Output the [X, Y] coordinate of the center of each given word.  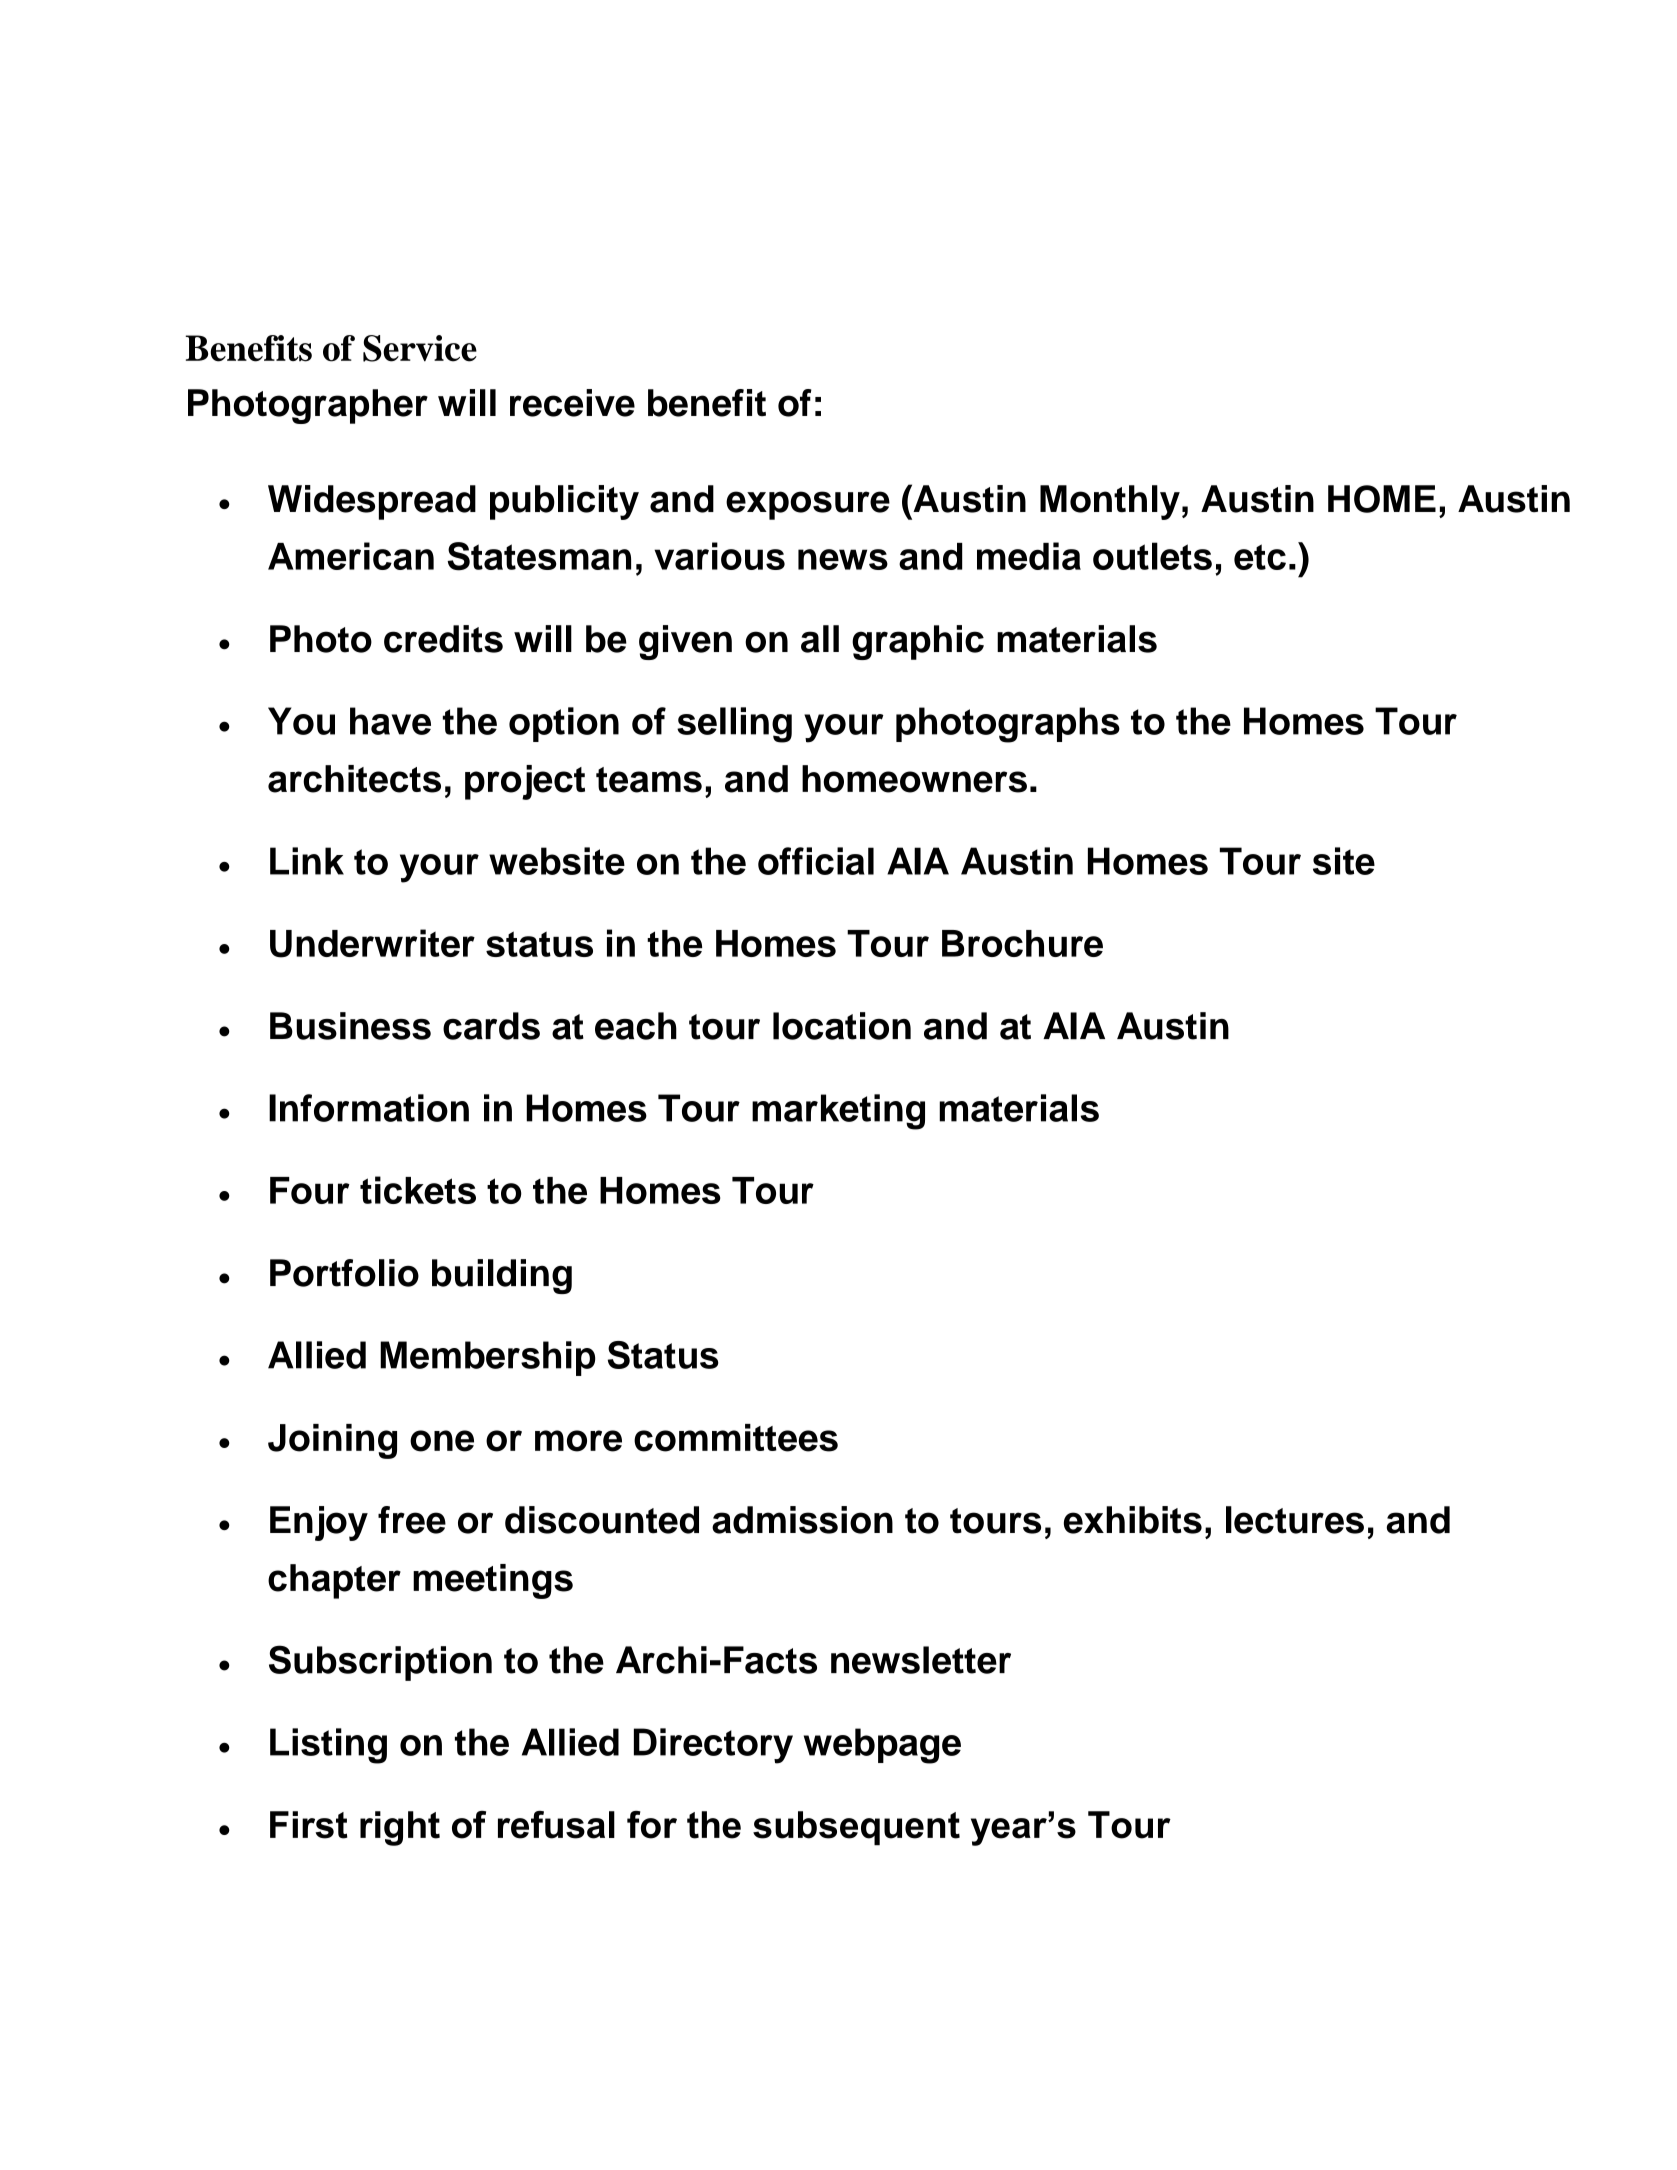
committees [736, 1438]
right [400, 1828]
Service [420, 348]
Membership [487, 1358]
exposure [808, 505]
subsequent [856, 1828]
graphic [918, 642]
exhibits [1133, 1520]
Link [307, 861]
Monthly [1110, 502]
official [816, 861]
